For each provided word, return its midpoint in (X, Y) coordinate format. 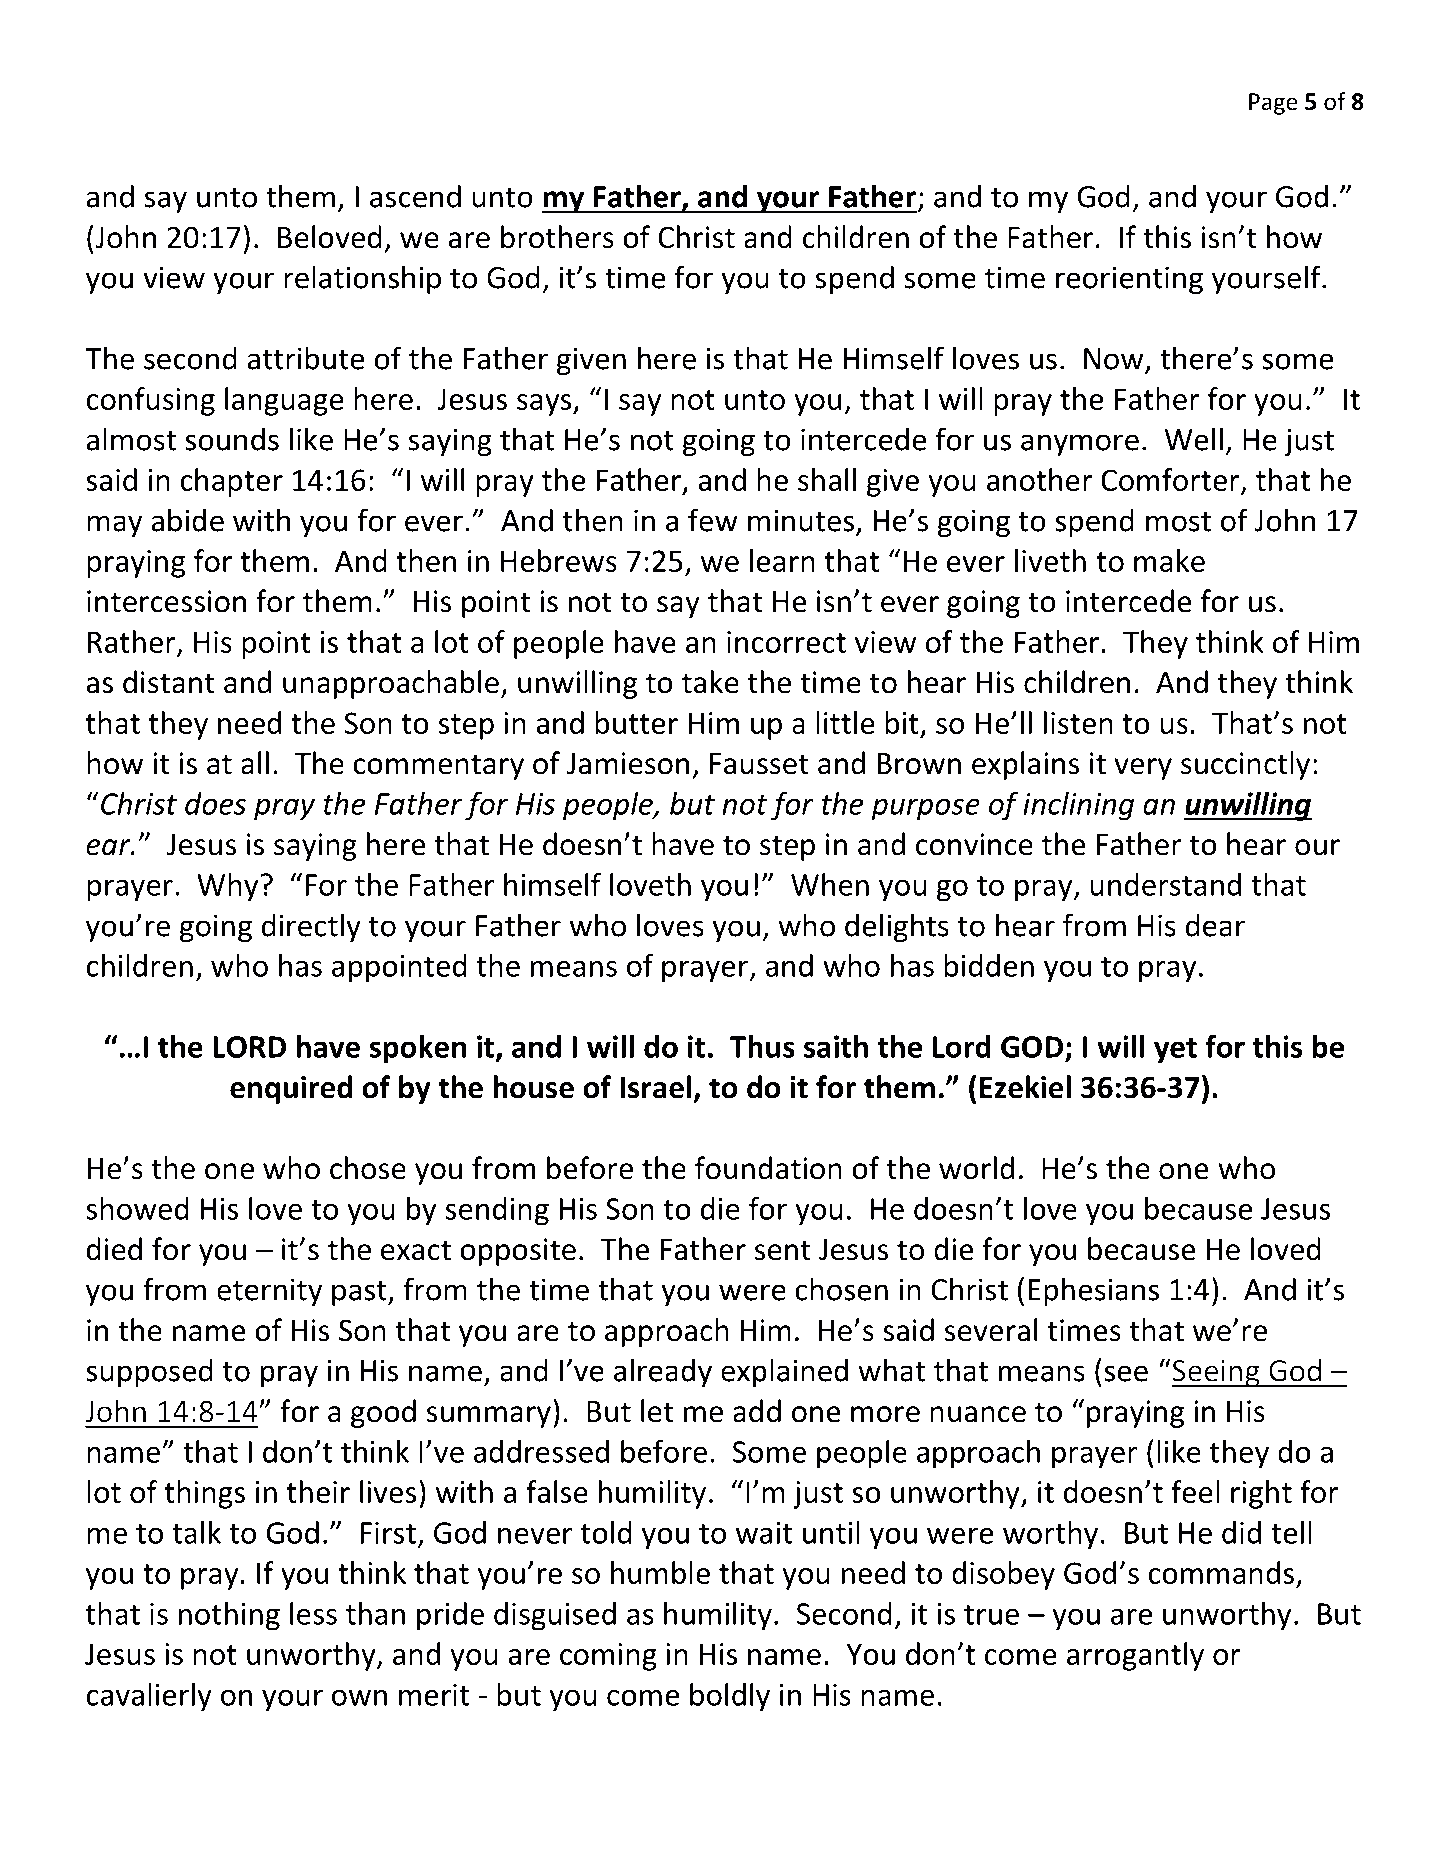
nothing (229, 1616)
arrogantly (1135, 1656)
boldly (730, 1697)
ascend (415, 196)
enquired (291, 1089)
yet (1175, 1051)
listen (1078, 722)
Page (1273, 104)
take (710, 682)
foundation (768, 1168)
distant (169, 682)
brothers (557, 237)
